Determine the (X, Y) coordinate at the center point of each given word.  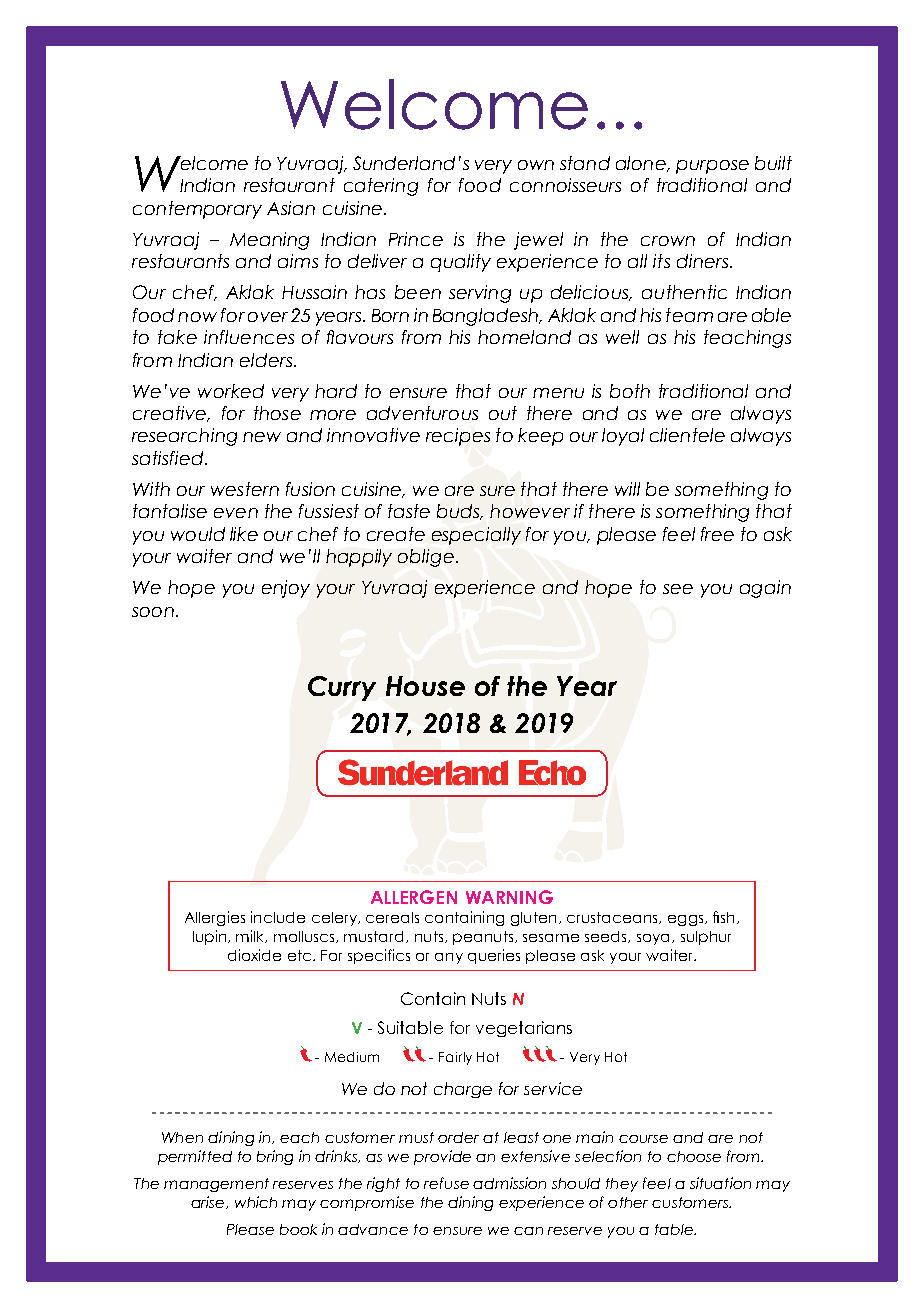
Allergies (215, 918)
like (244, 534)
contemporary (197, 210)
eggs (687, 920)
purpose (712, 167)
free (717, 534)
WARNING (509, 897)
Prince (416, 239)
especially (476, 536)
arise (209, 1202)
